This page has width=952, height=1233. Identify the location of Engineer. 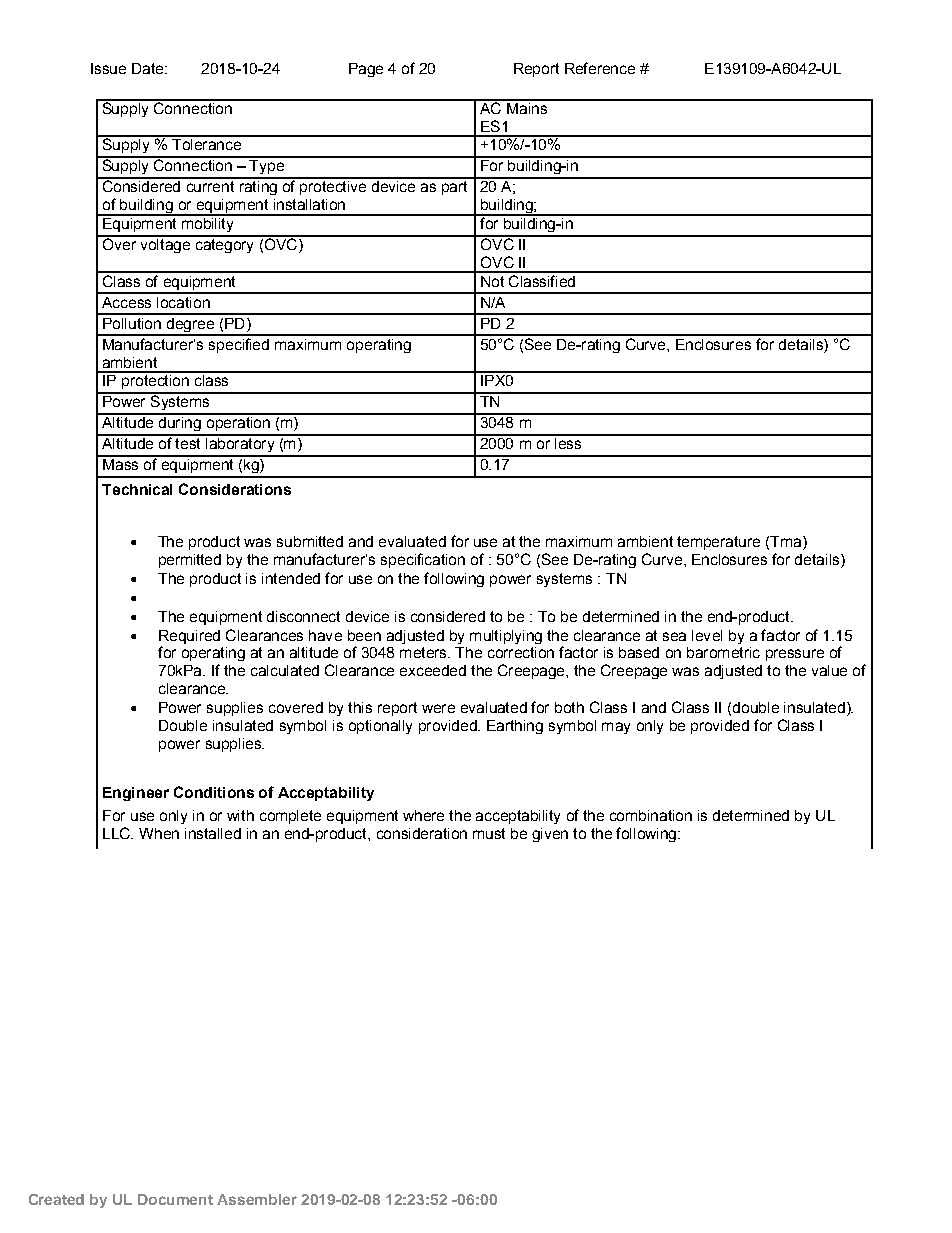
(136, 794).
